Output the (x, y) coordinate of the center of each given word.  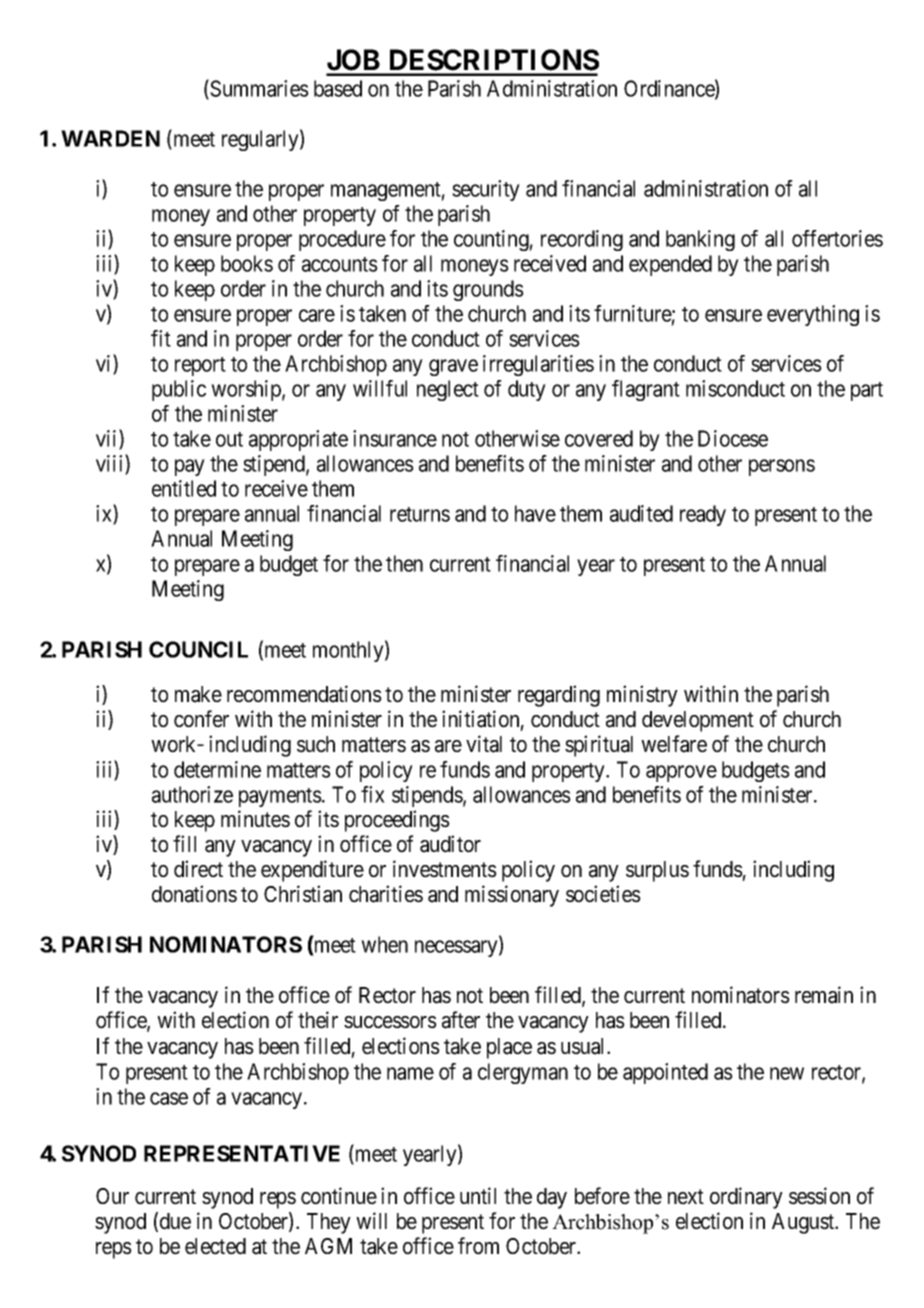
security (486, 190)
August (804, 1223)
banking (700, 240)
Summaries (258, 89)
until (478, 1195)
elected (215, 1246)
